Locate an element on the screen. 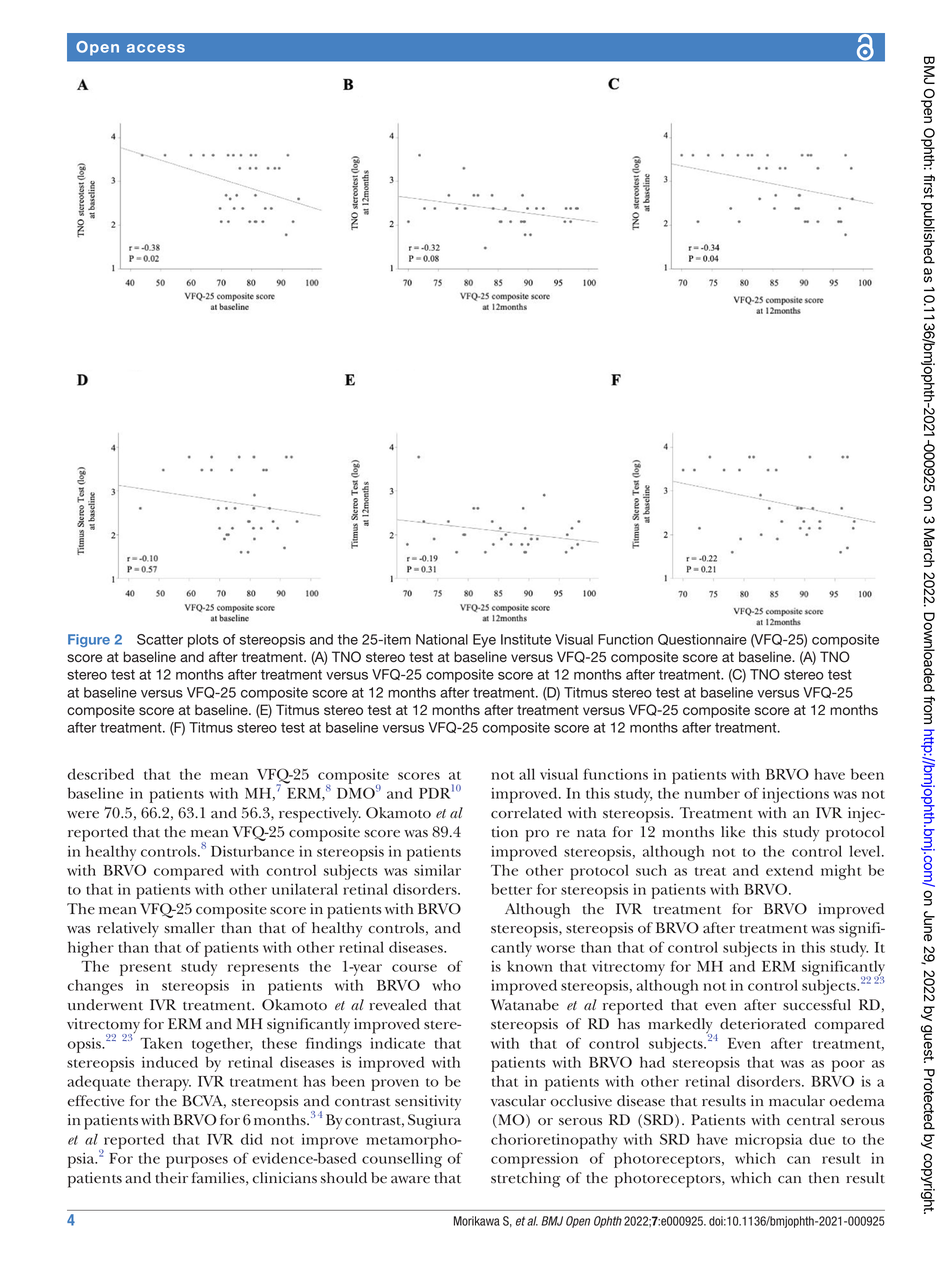 This screenshot has height=1270, width=952. access is located at coordinates (156, 48).
